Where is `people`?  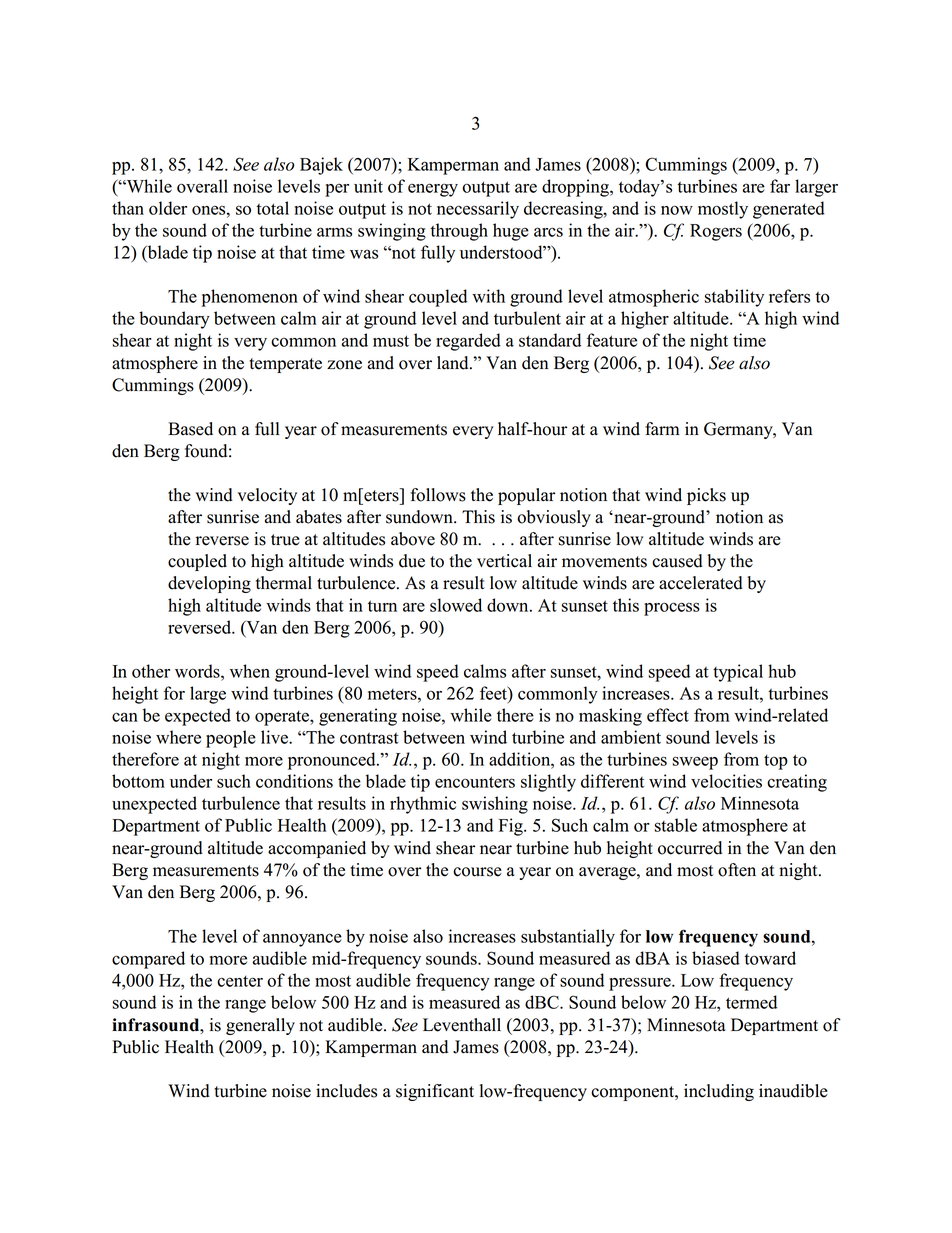
people is located at coordinates (231, 739).
